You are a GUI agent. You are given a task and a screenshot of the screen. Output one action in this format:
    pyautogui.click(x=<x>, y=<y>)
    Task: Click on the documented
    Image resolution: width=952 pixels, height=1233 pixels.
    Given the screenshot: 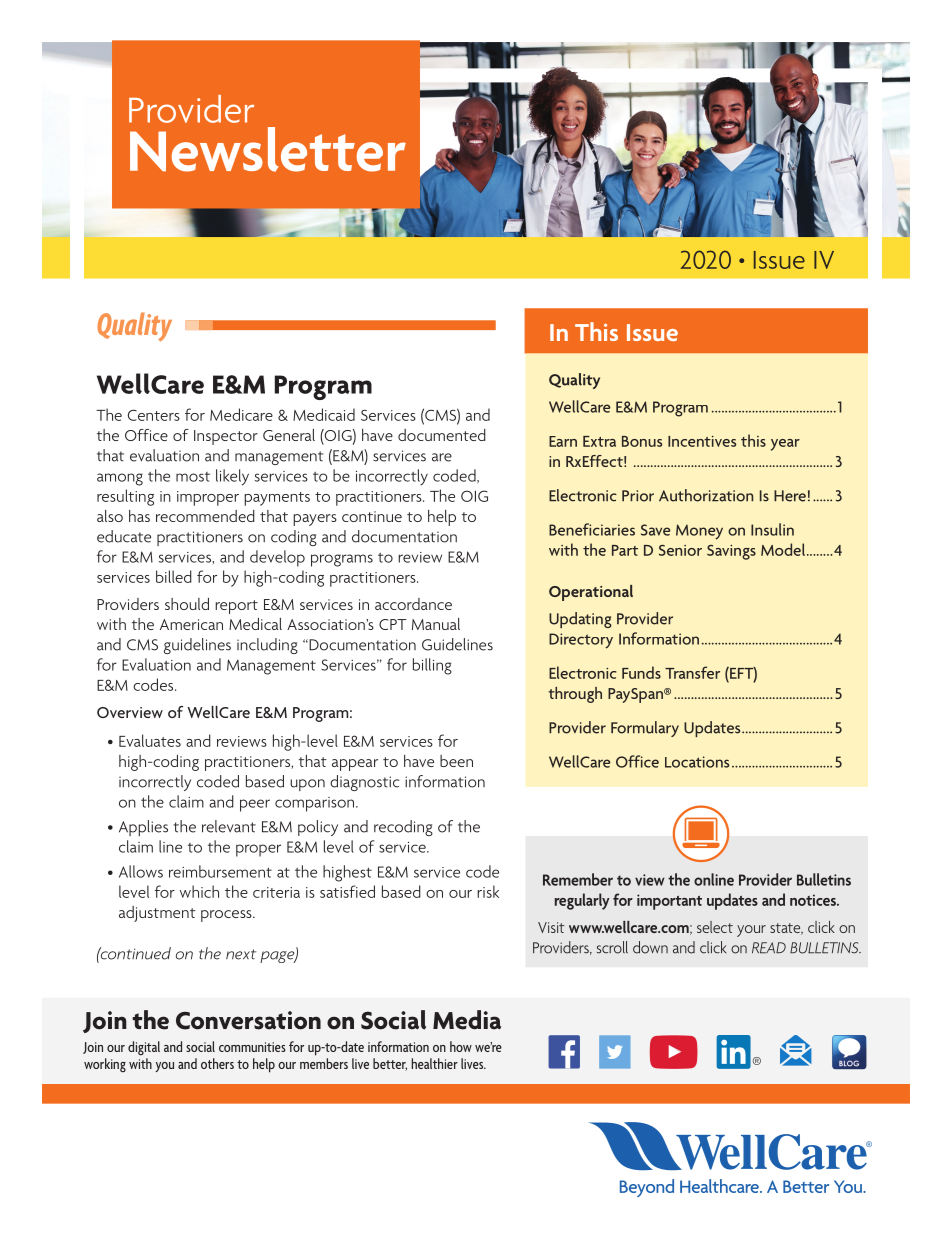 What is the action you would take?
    pyautogui.click(x=442, y=435)
